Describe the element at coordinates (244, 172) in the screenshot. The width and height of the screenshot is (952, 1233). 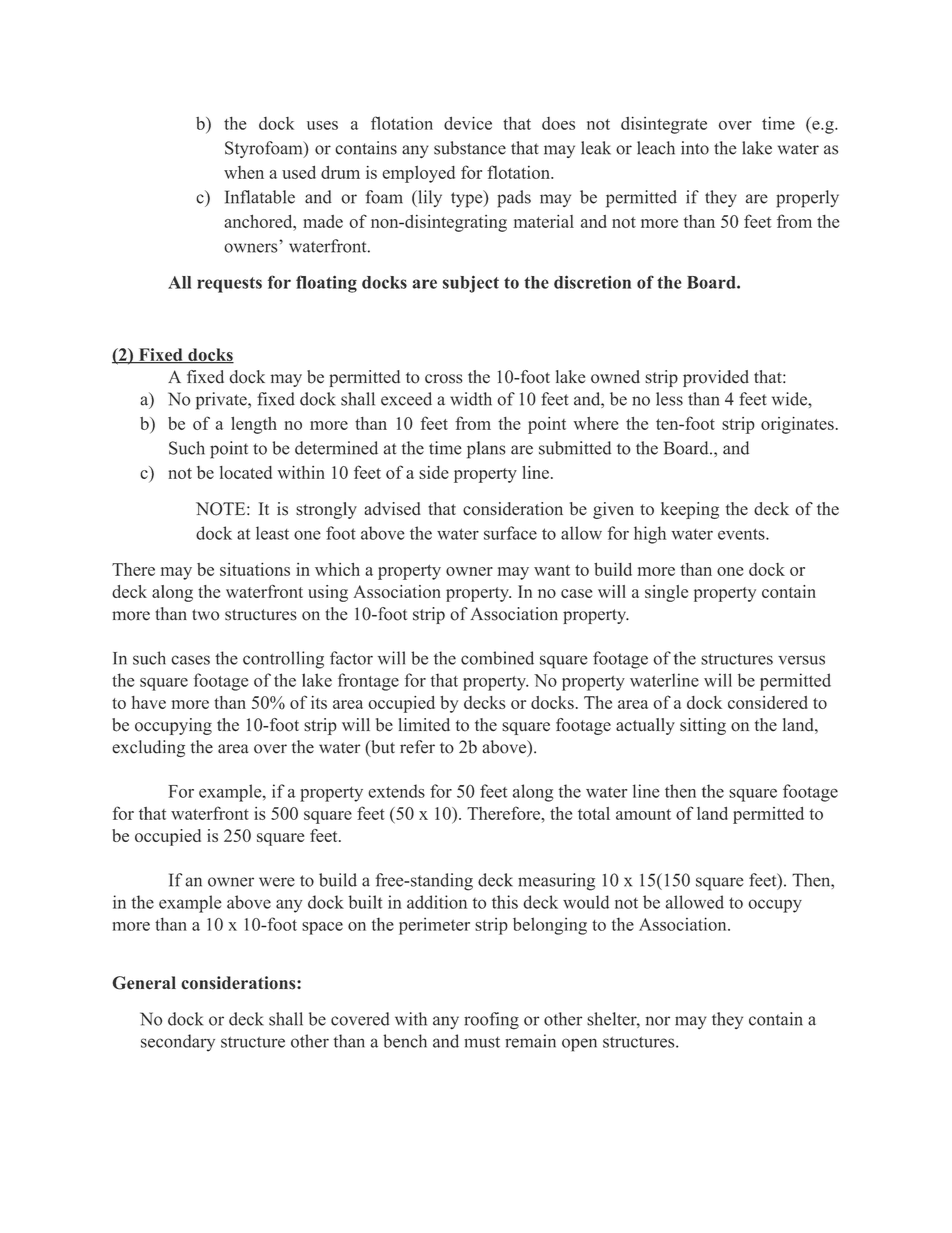
I see `when` at that location.
